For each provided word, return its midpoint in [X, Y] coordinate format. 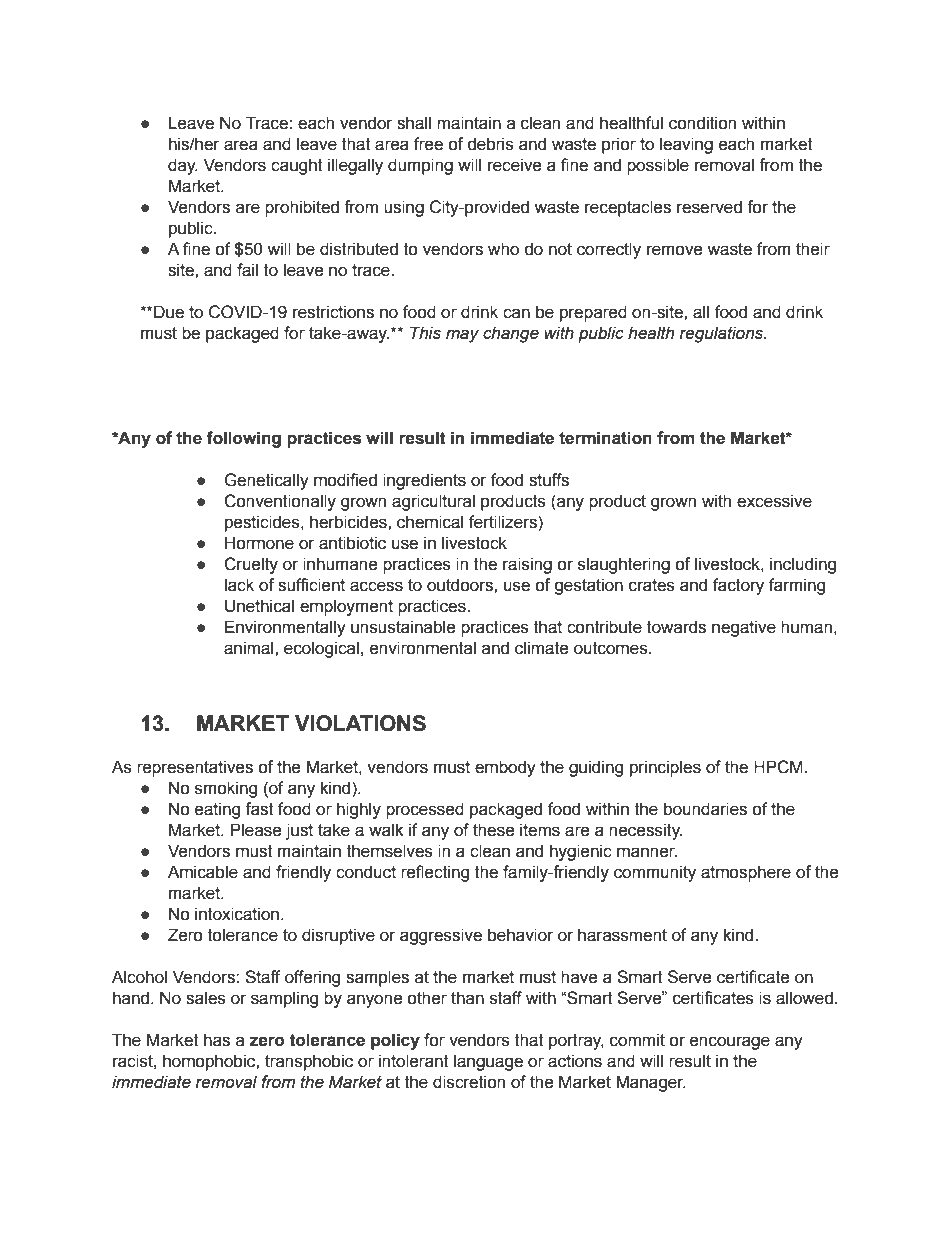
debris [490, 144]
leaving [686, 145]
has [217, 1040]
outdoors [461, 585]
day [183, 166]
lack [239, 585]
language [488, 1062]
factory [738, 586]
